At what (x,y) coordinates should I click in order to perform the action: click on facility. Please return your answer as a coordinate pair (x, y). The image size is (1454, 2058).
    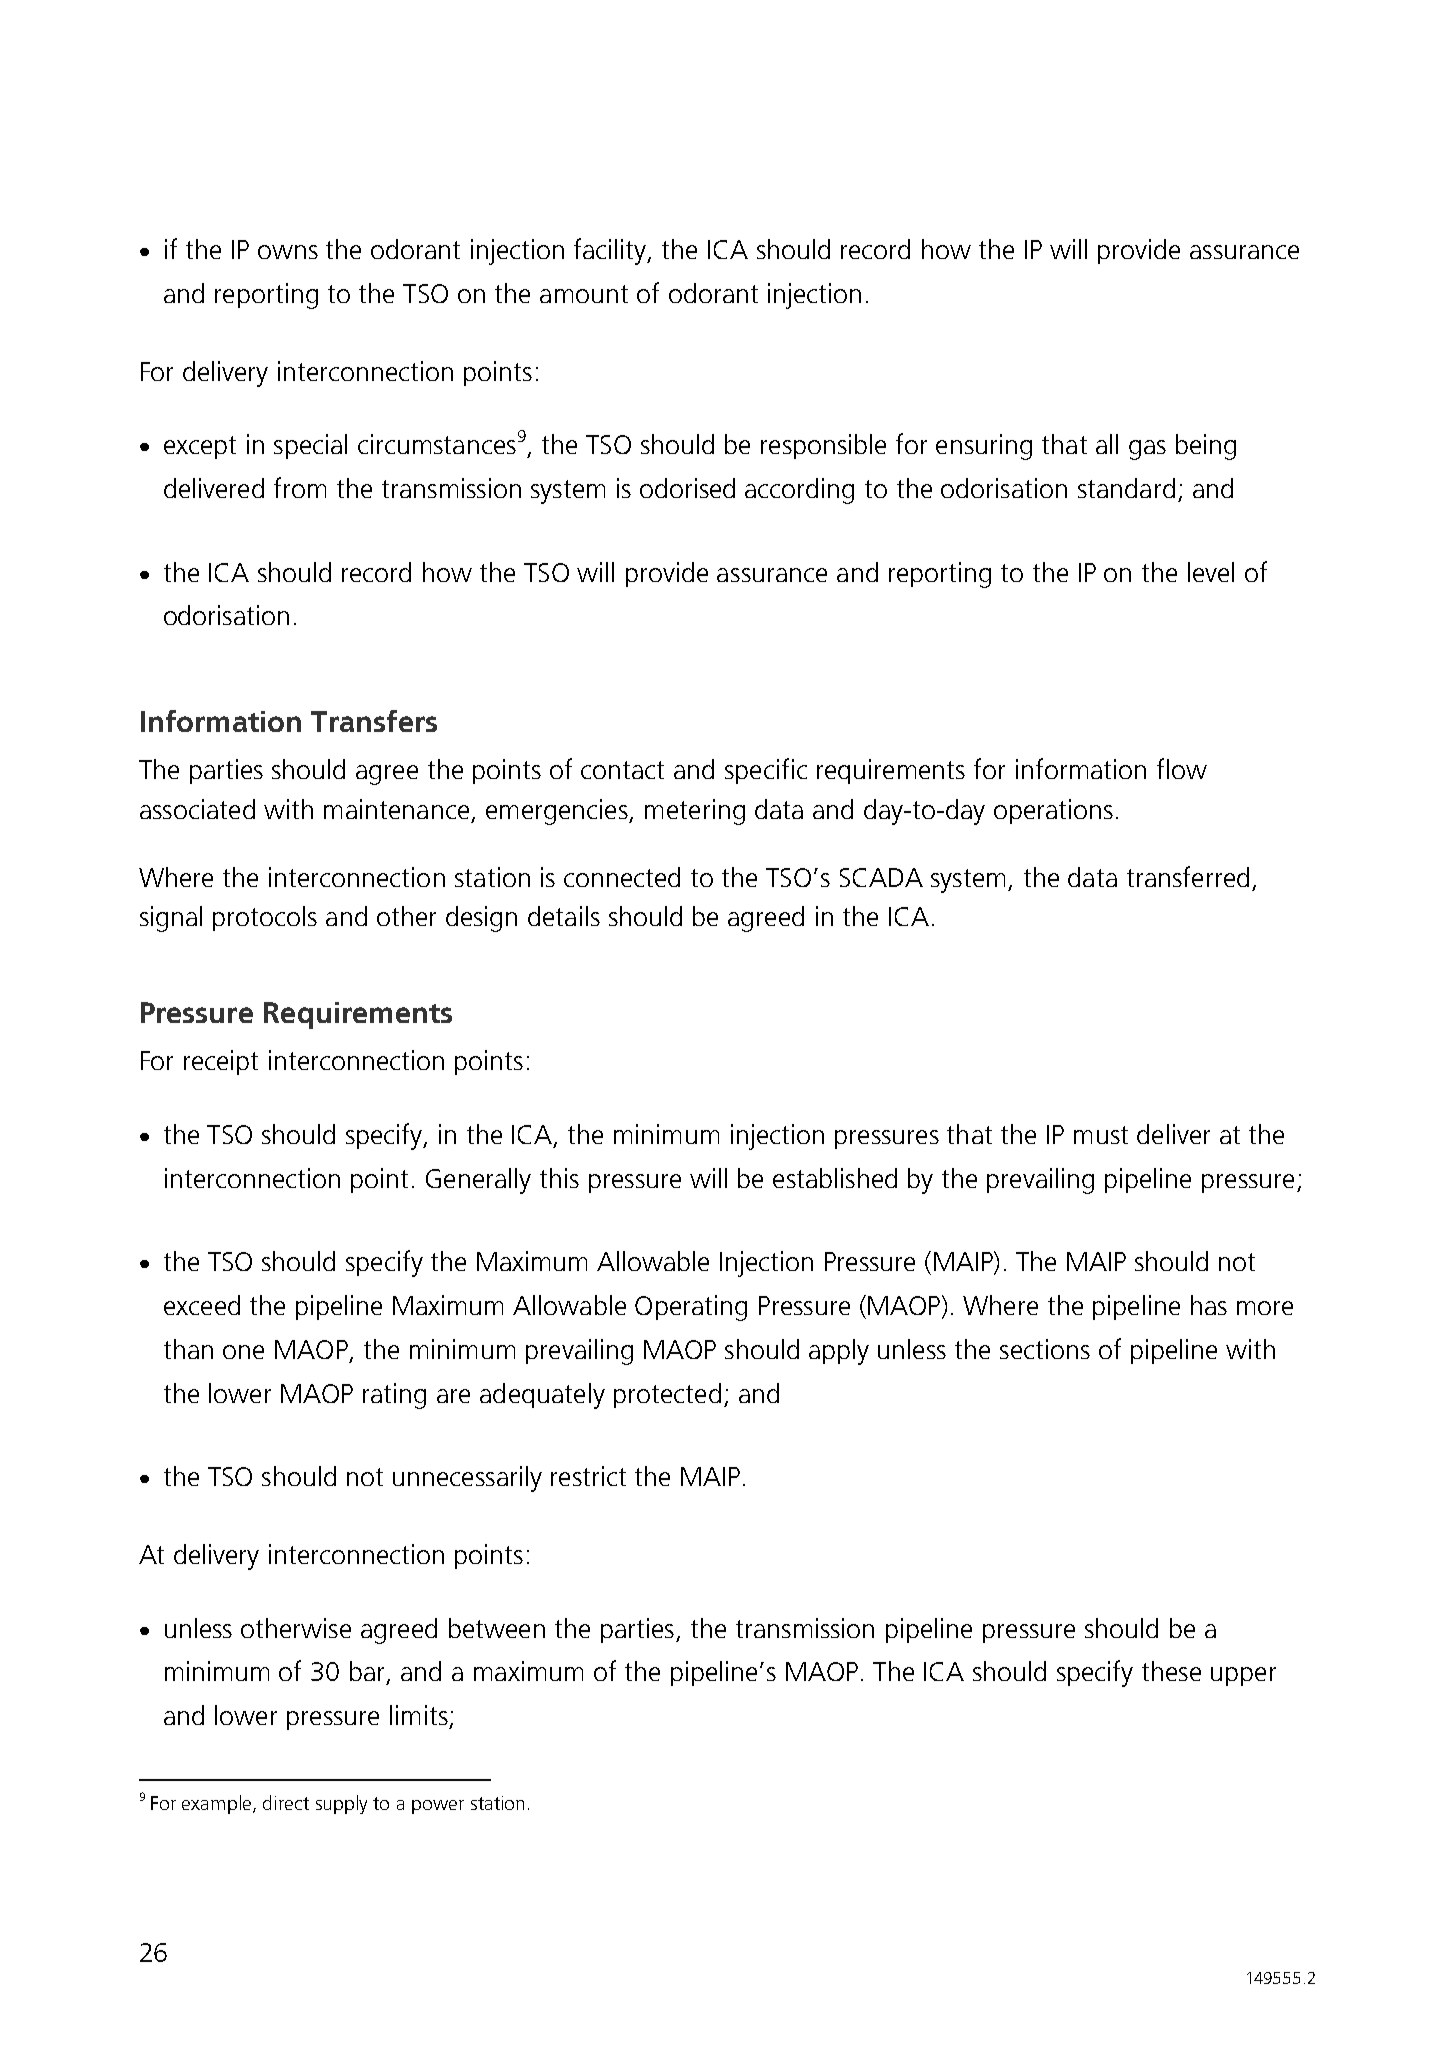
    Looking at the image, I should click on (611, 251).
